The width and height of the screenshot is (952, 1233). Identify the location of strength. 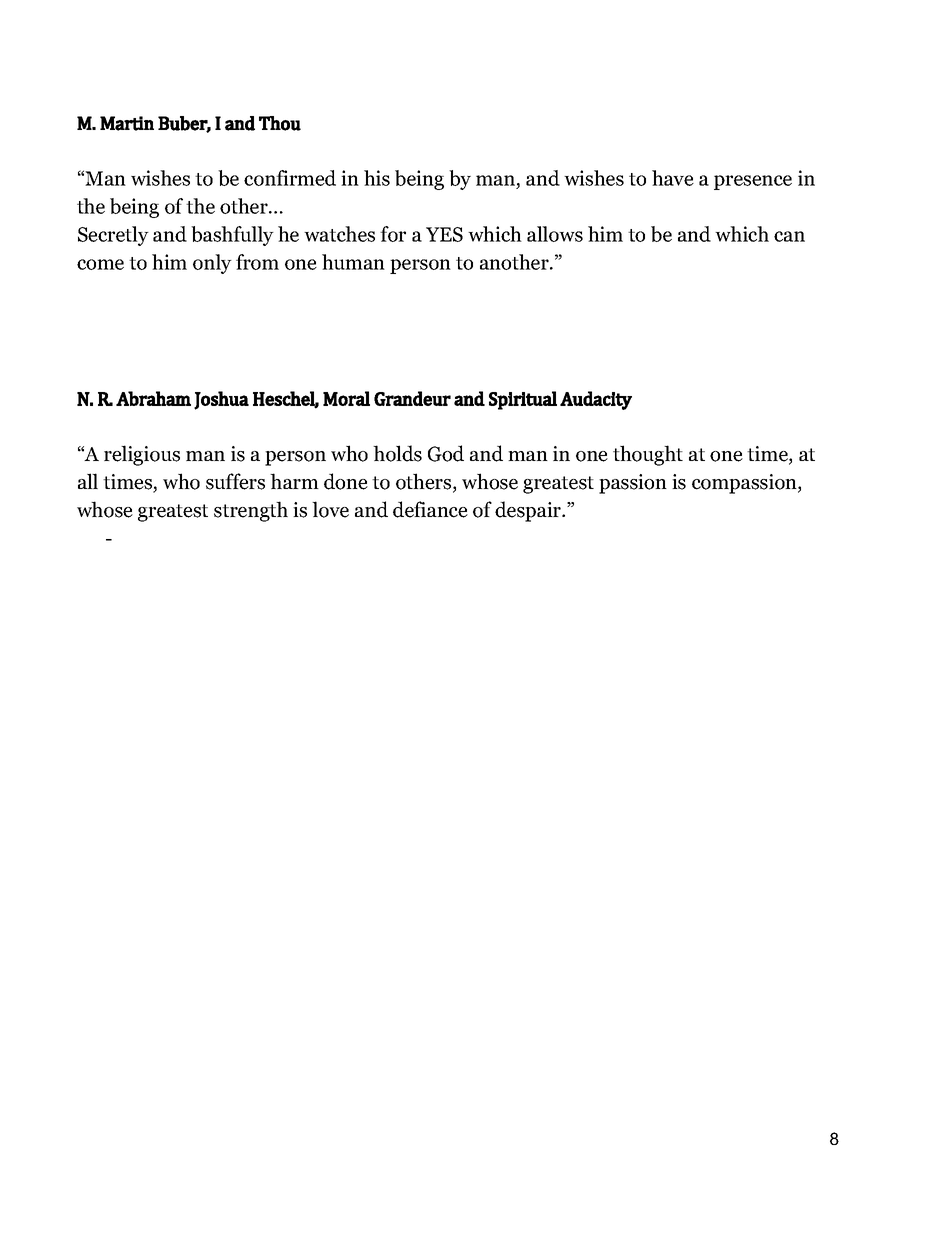
(251, 511).
